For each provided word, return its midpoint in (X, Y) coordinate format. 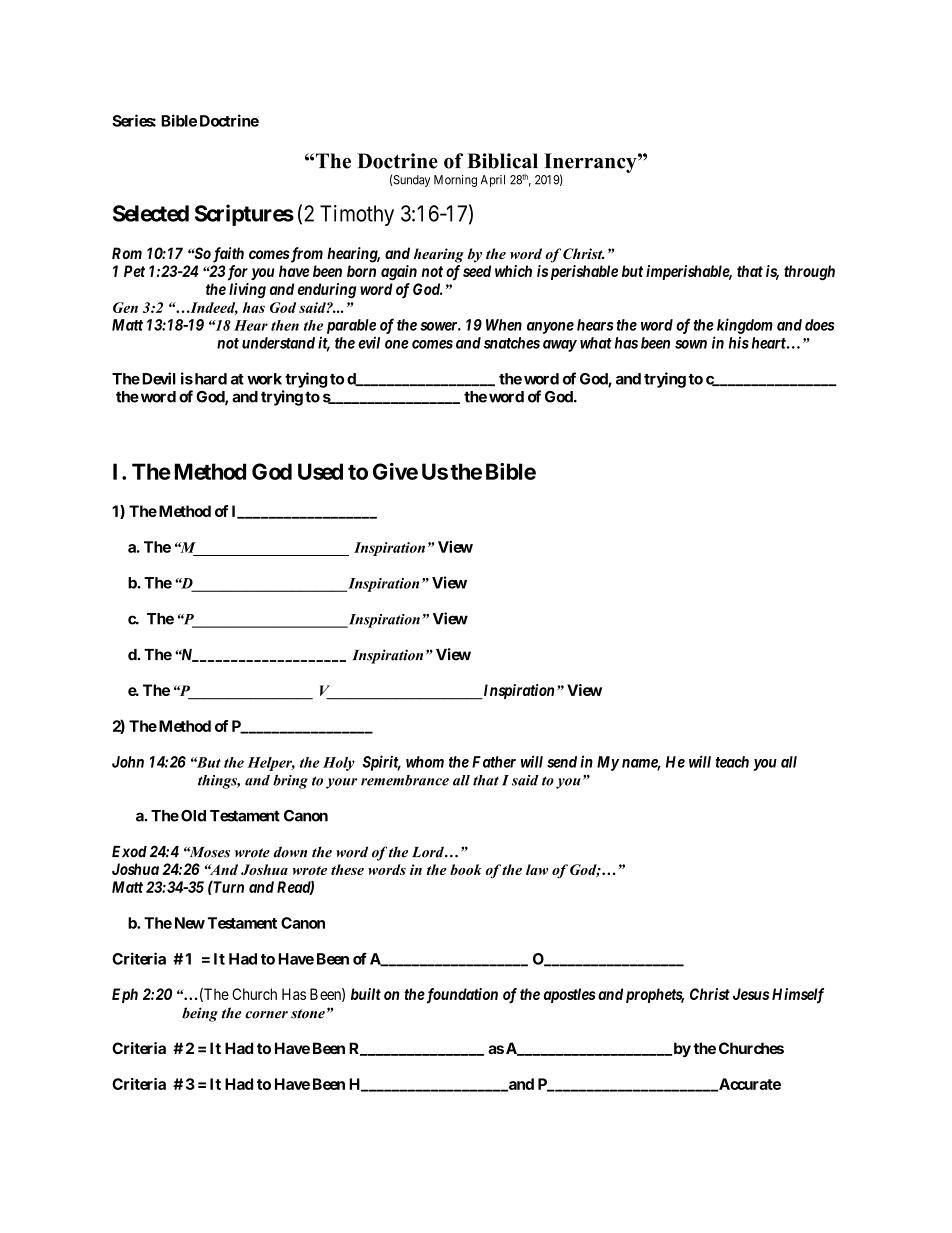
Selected (151, 213)
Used (320, 471)
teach (732, 762)
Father (494, 762)
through (809, 272)
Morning (455, 181)
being (200, 1014)
